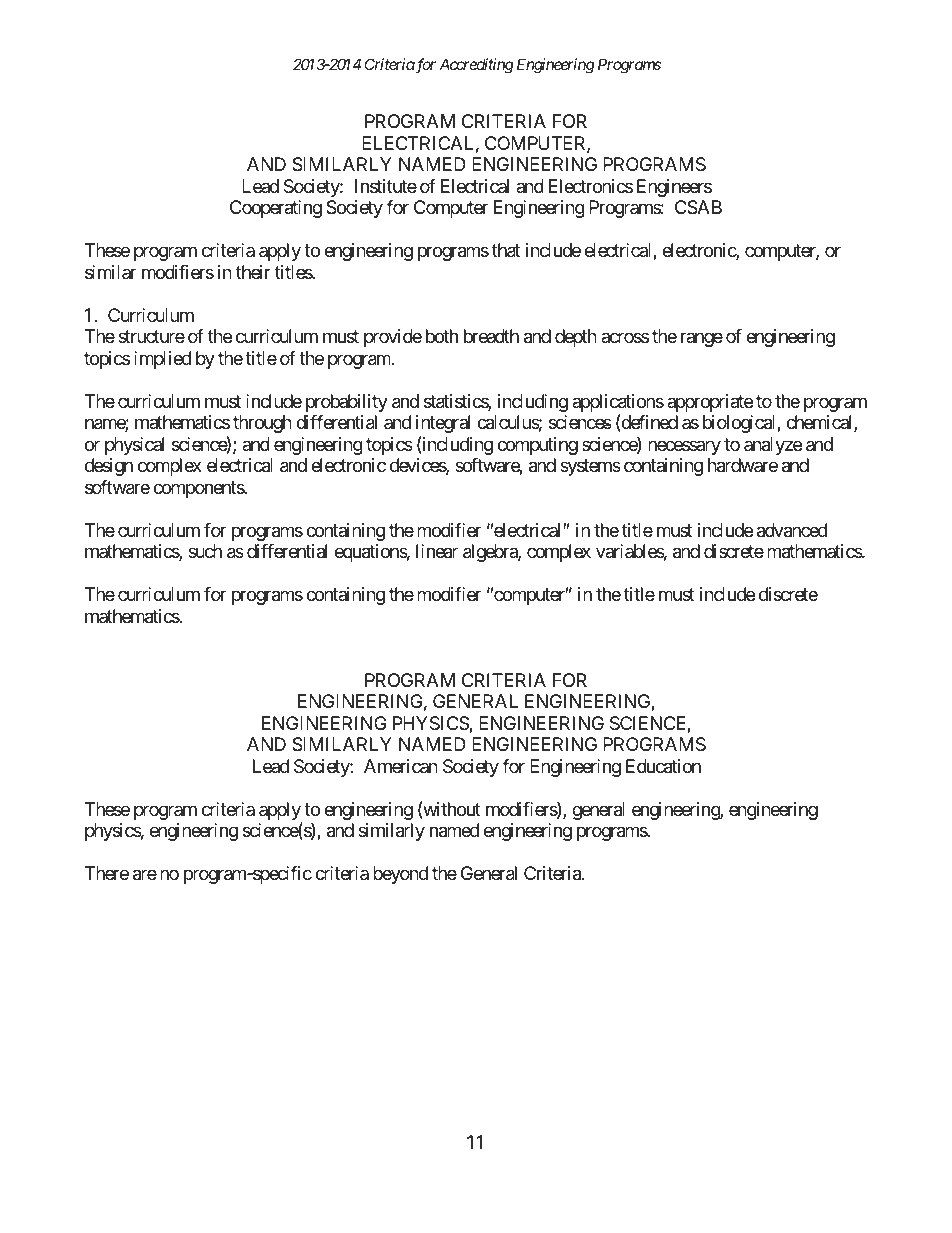 This screenshot has width=952, height=1233. What do you see at coordinates (443, 424) in the screenshot?
I see `integral` at bounding box center [443, 424].
